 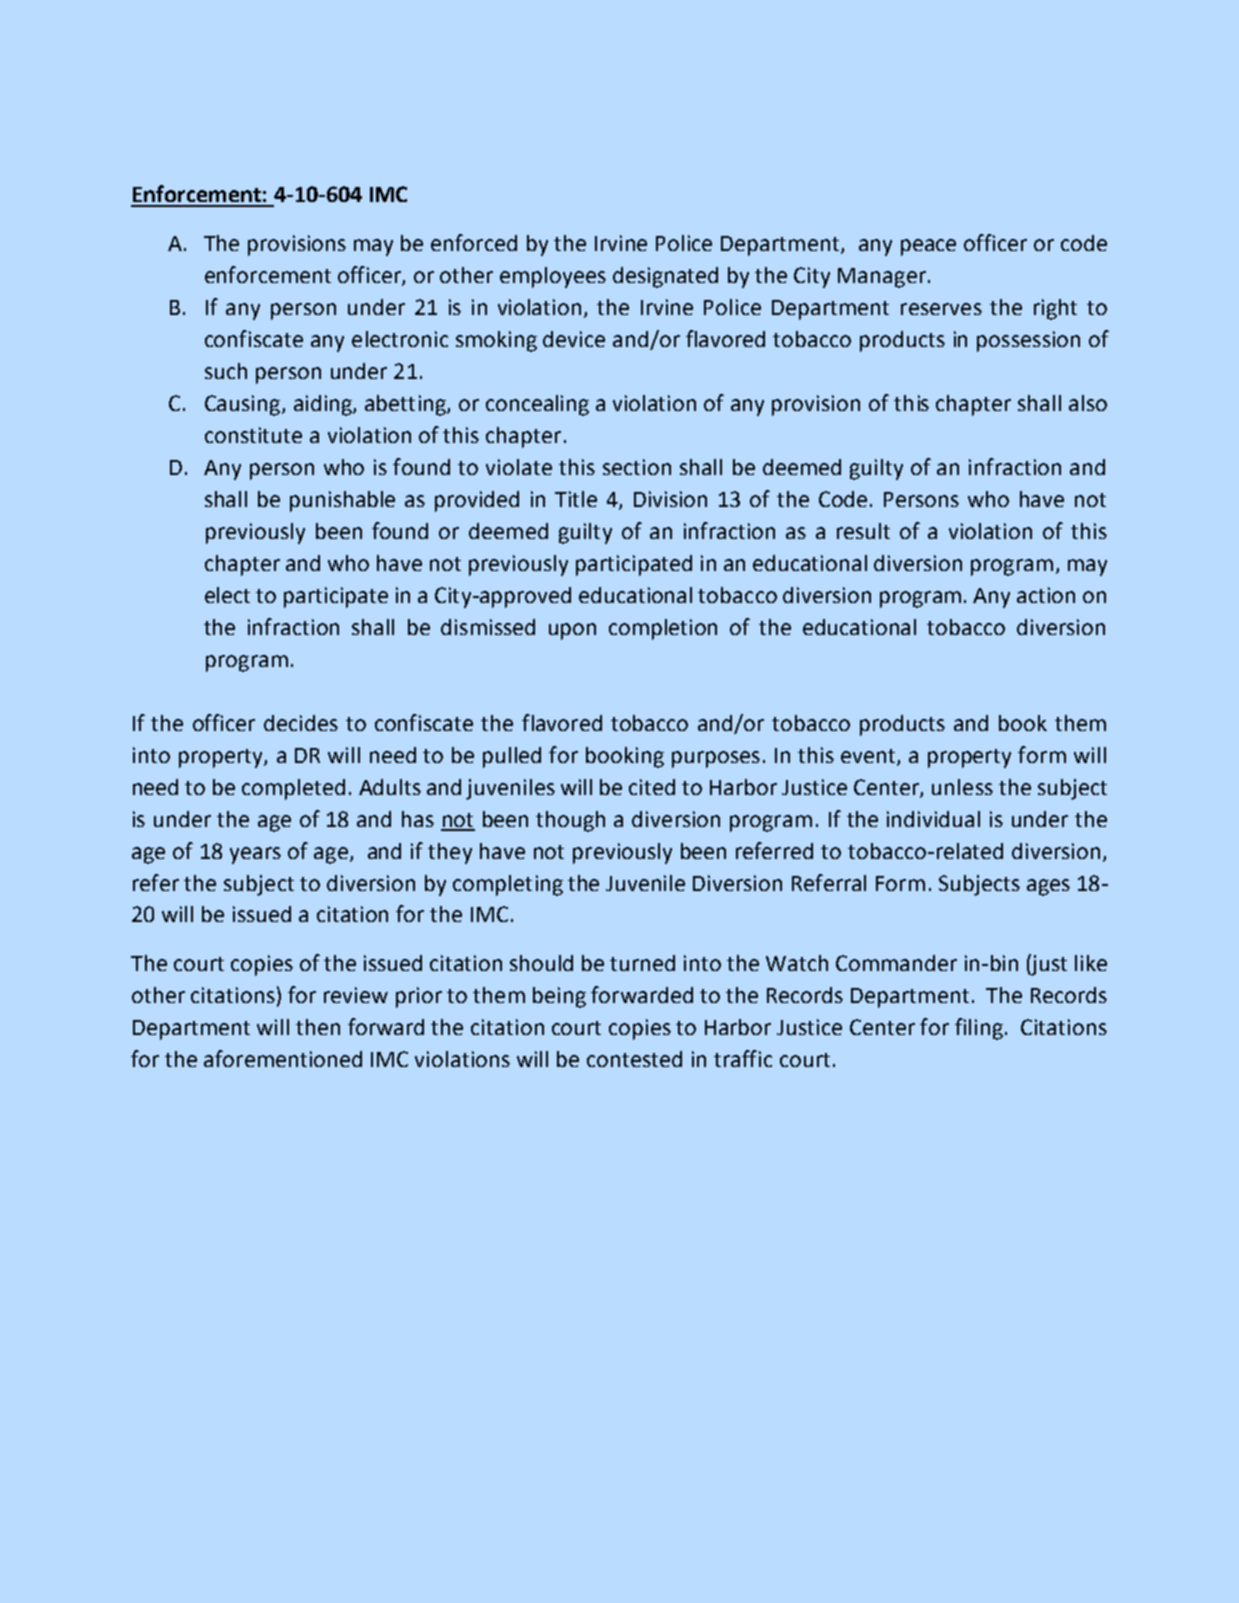 What do you see at coordinates (663, 629) in the document?
I see `completion` at bounding box center [663, 629].
